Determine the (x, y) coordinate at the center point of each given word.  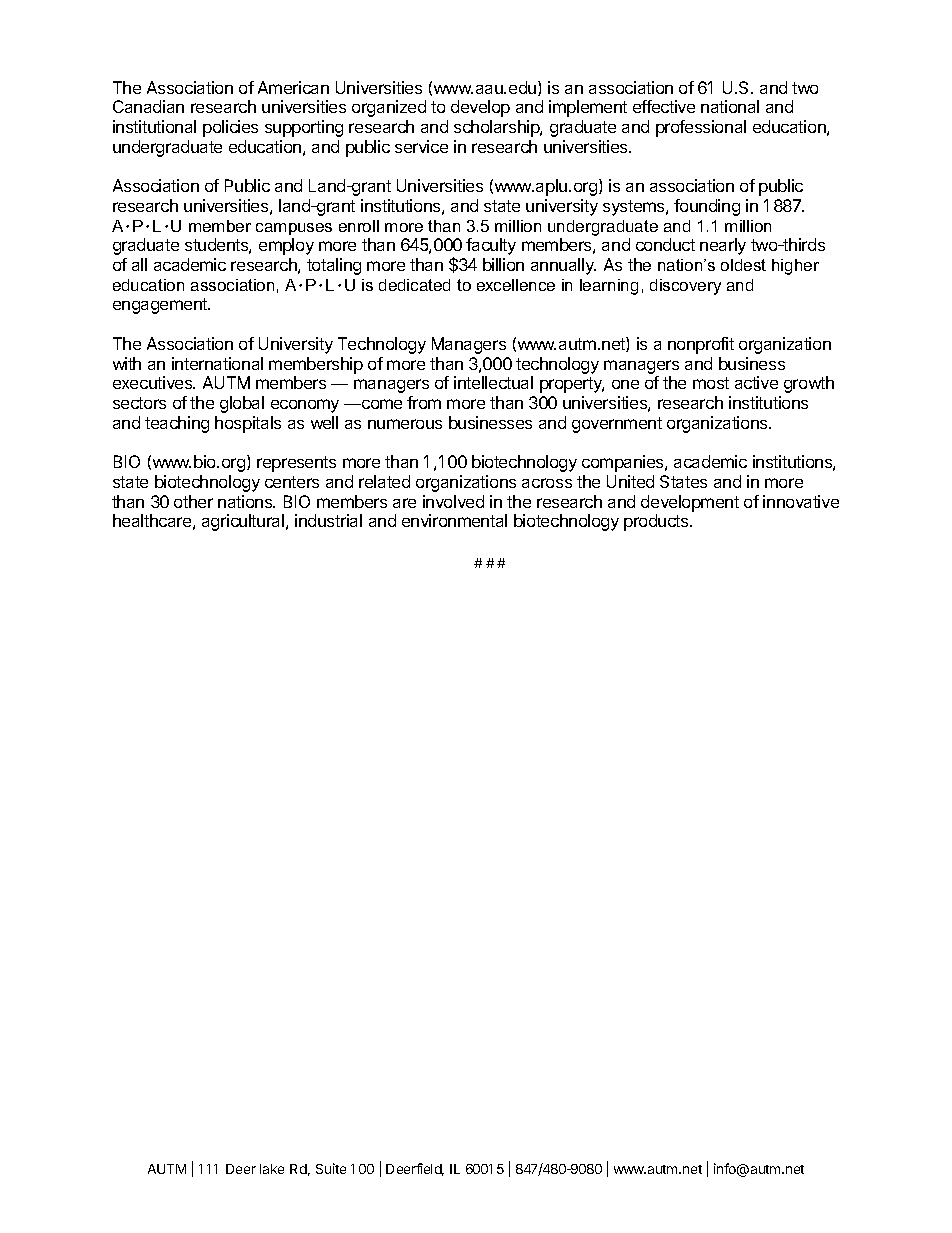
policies (230, 128)
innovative (801, 501)
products (657, 522)
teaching (177, 424)
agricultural (244, 522)
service (421, 146)
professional (701, 128)
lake (272, 1169)
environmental (454, 520)
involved (453, 501)
